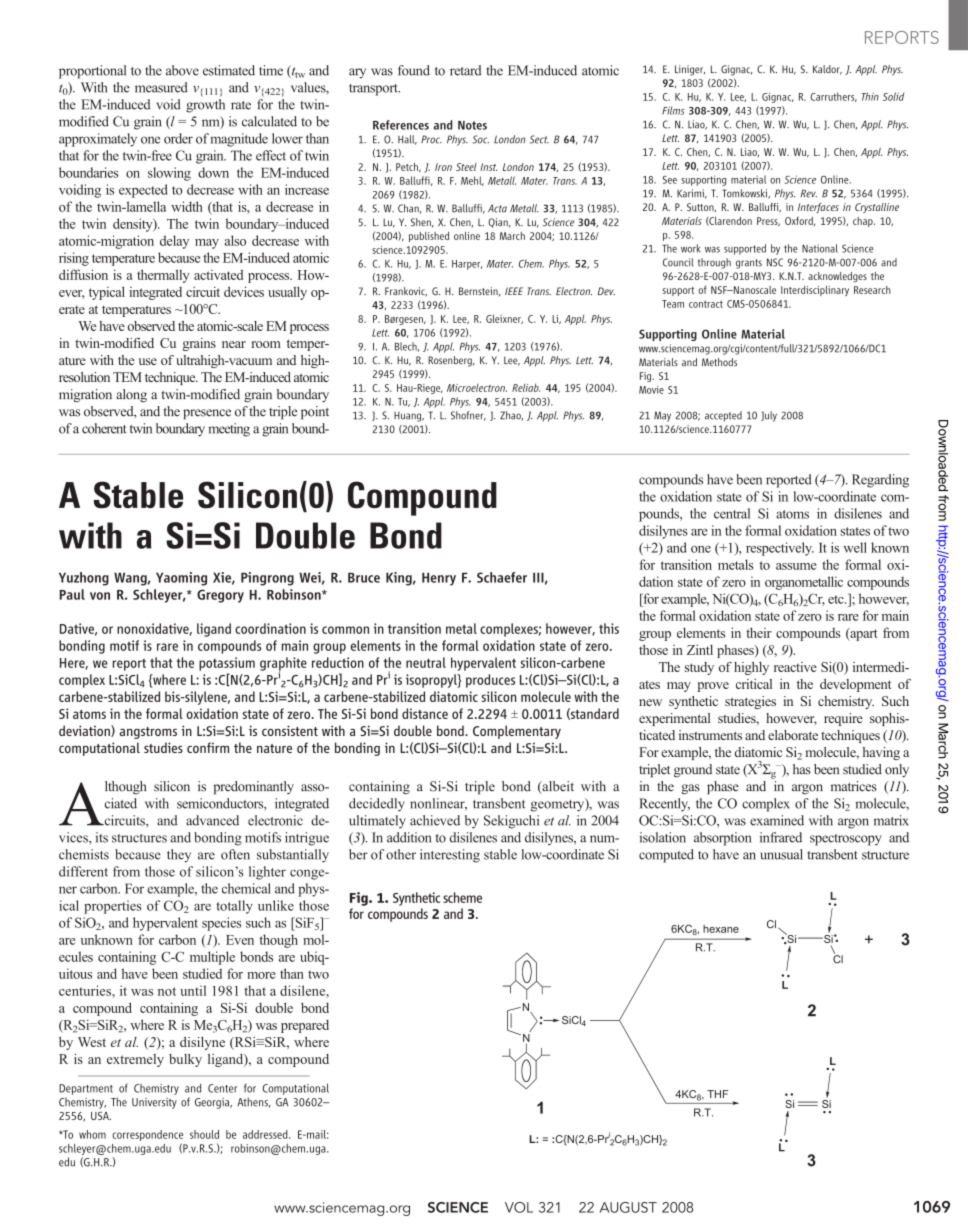 This screenshot has width=968, height=1232. What do you see at coordinates (769, 416) in the screenshot?
I see `July` at bounding box center [769, 416].
